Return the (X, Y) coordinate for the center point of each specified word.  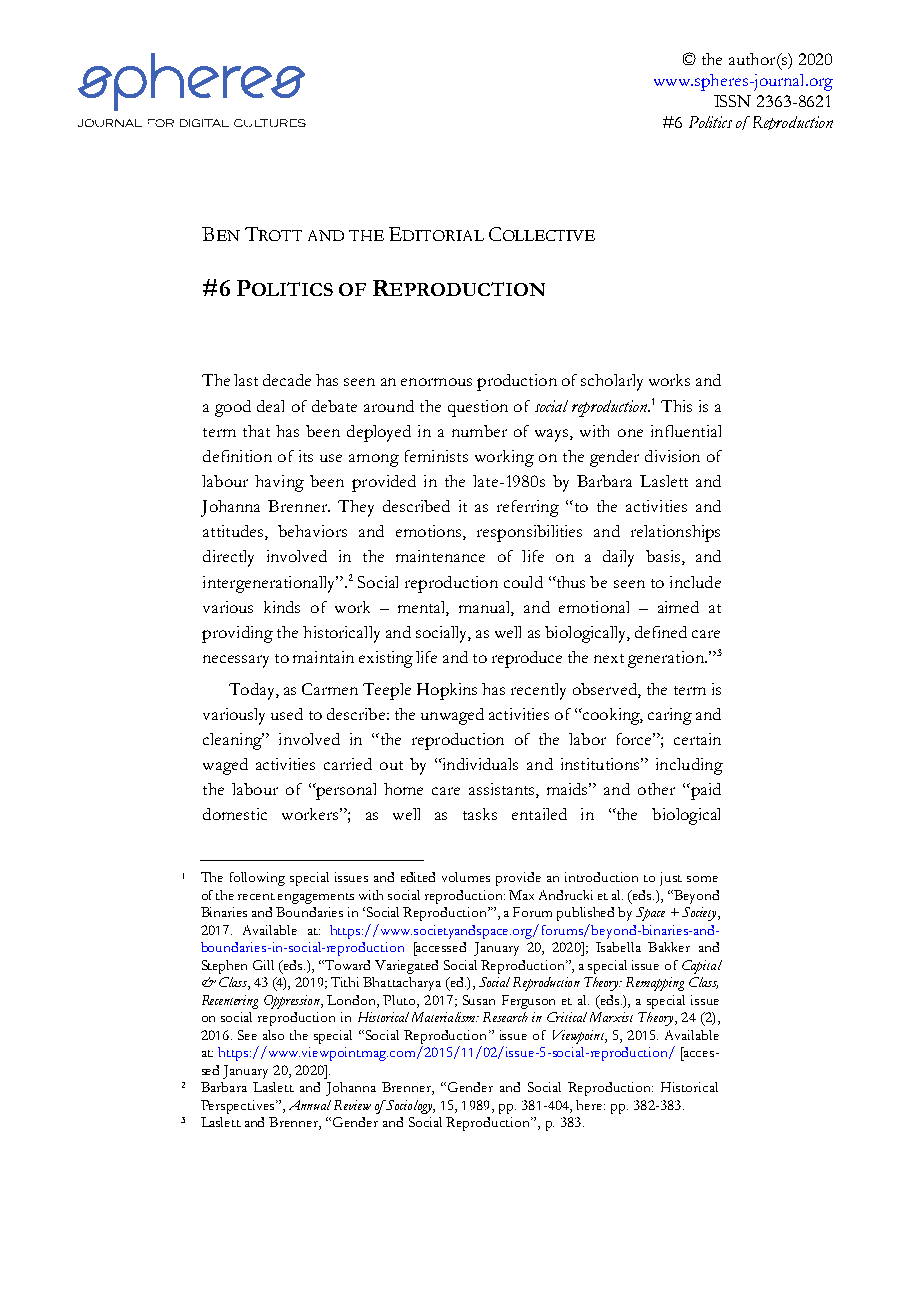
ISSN (732, 101)
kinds (282, 607)
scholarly (612, 382)
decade (287, 380)
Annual (310, 1105)
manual (486, 608)
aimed (678, 607)
